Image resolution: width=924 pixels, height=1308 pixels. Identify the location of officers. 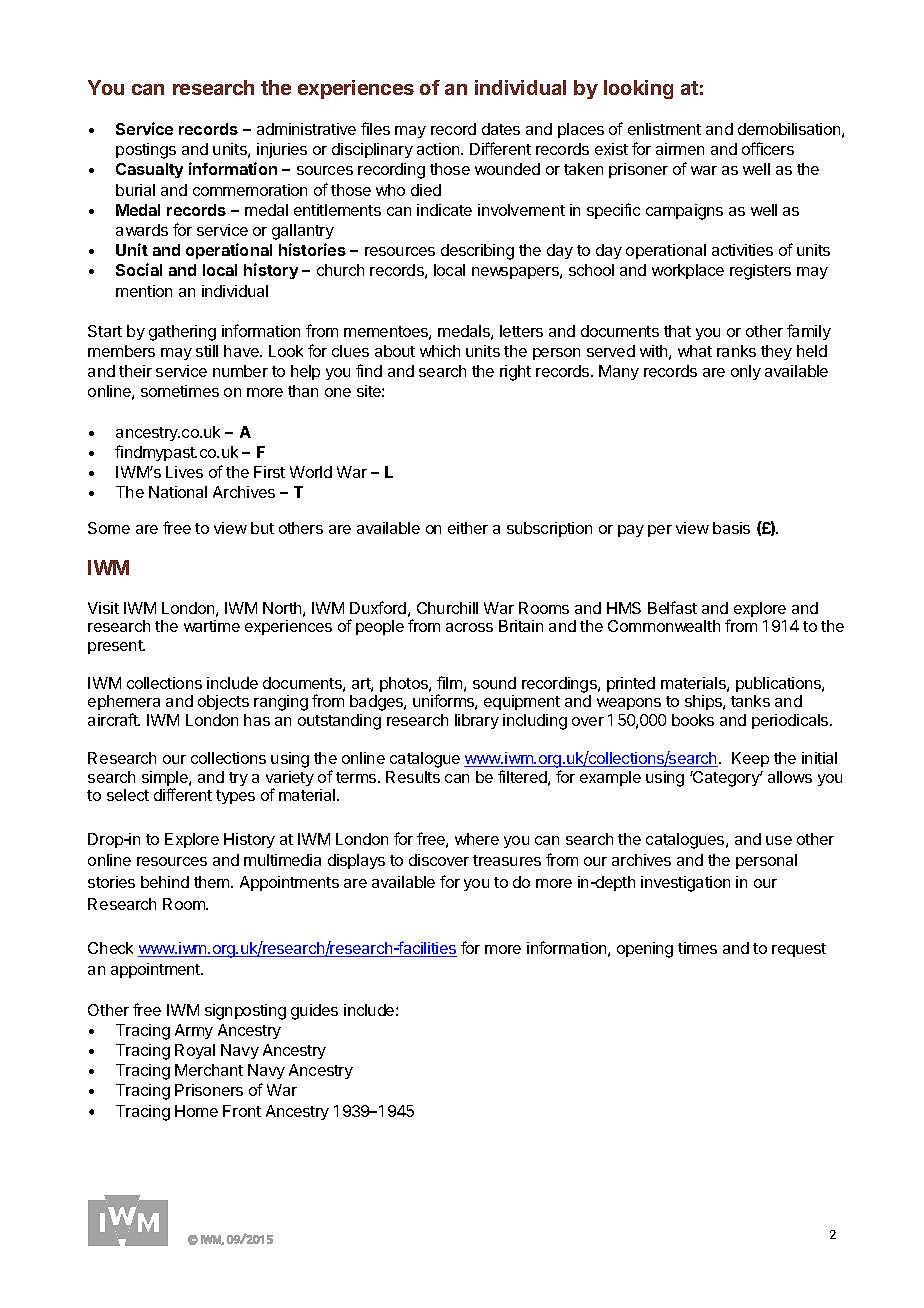
(768, 148).
